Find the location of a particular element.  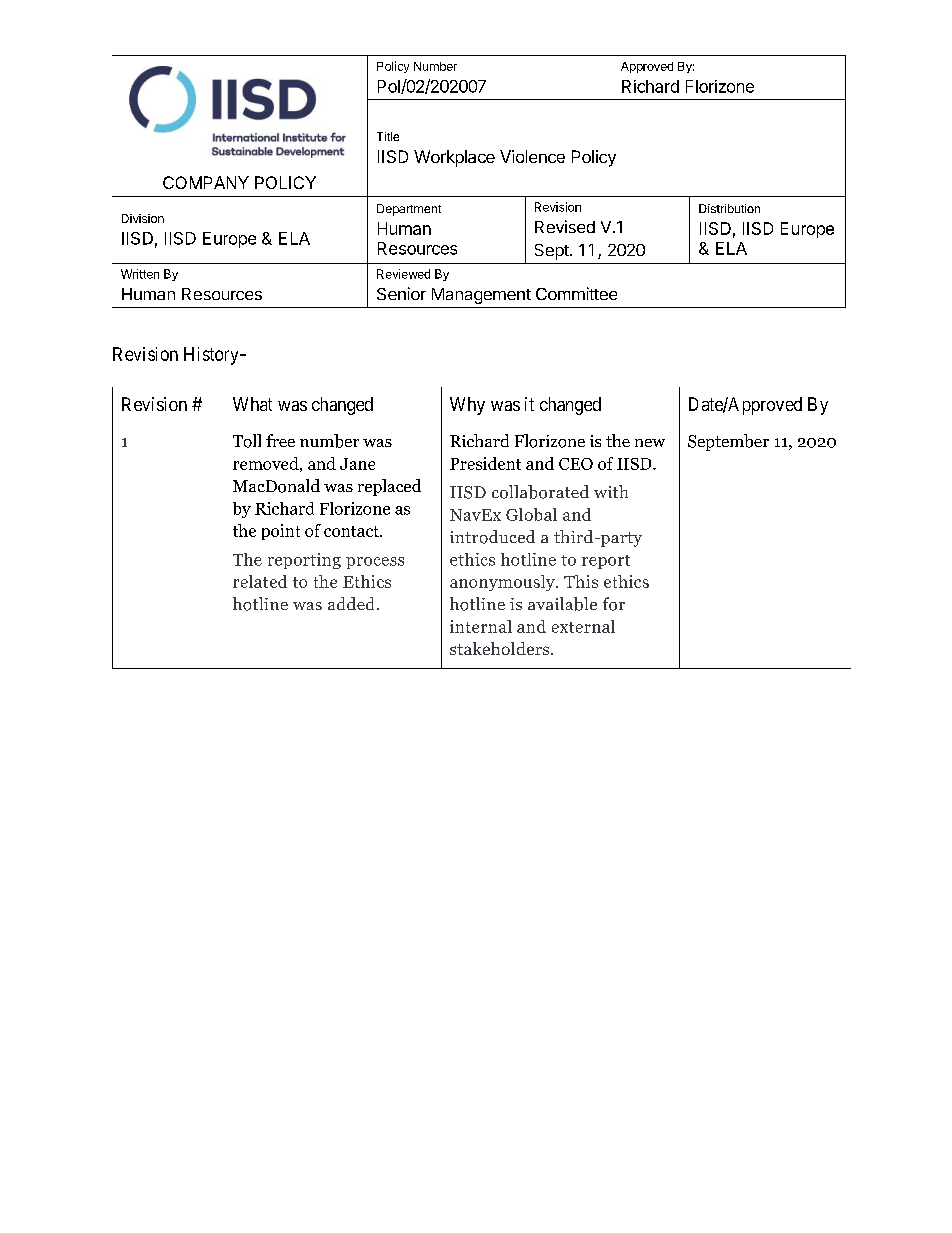

with is located at coordinates (611, 491).
